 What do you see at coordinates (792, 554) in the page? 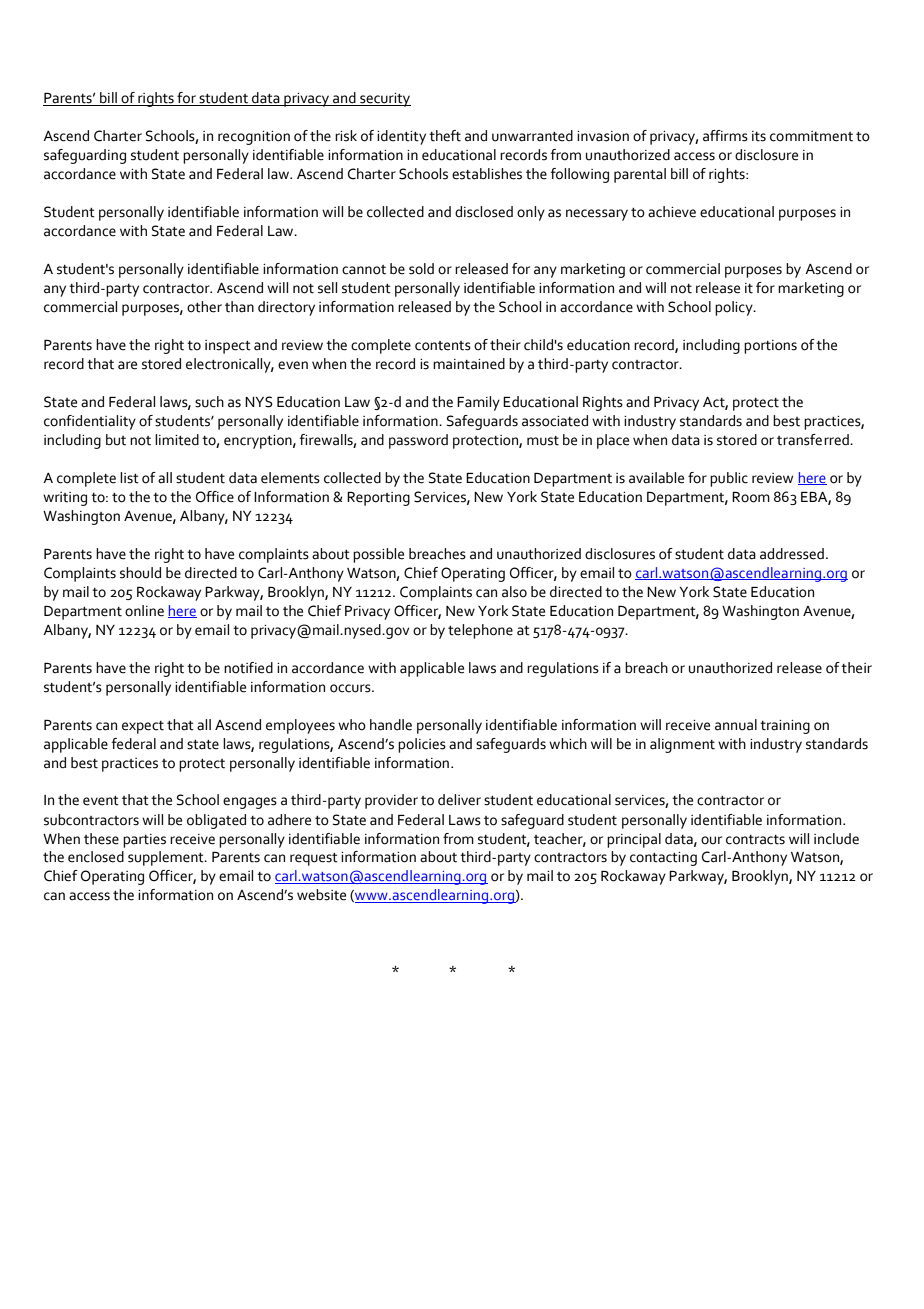
I see `addressed` at bounding box center [792, 554].
